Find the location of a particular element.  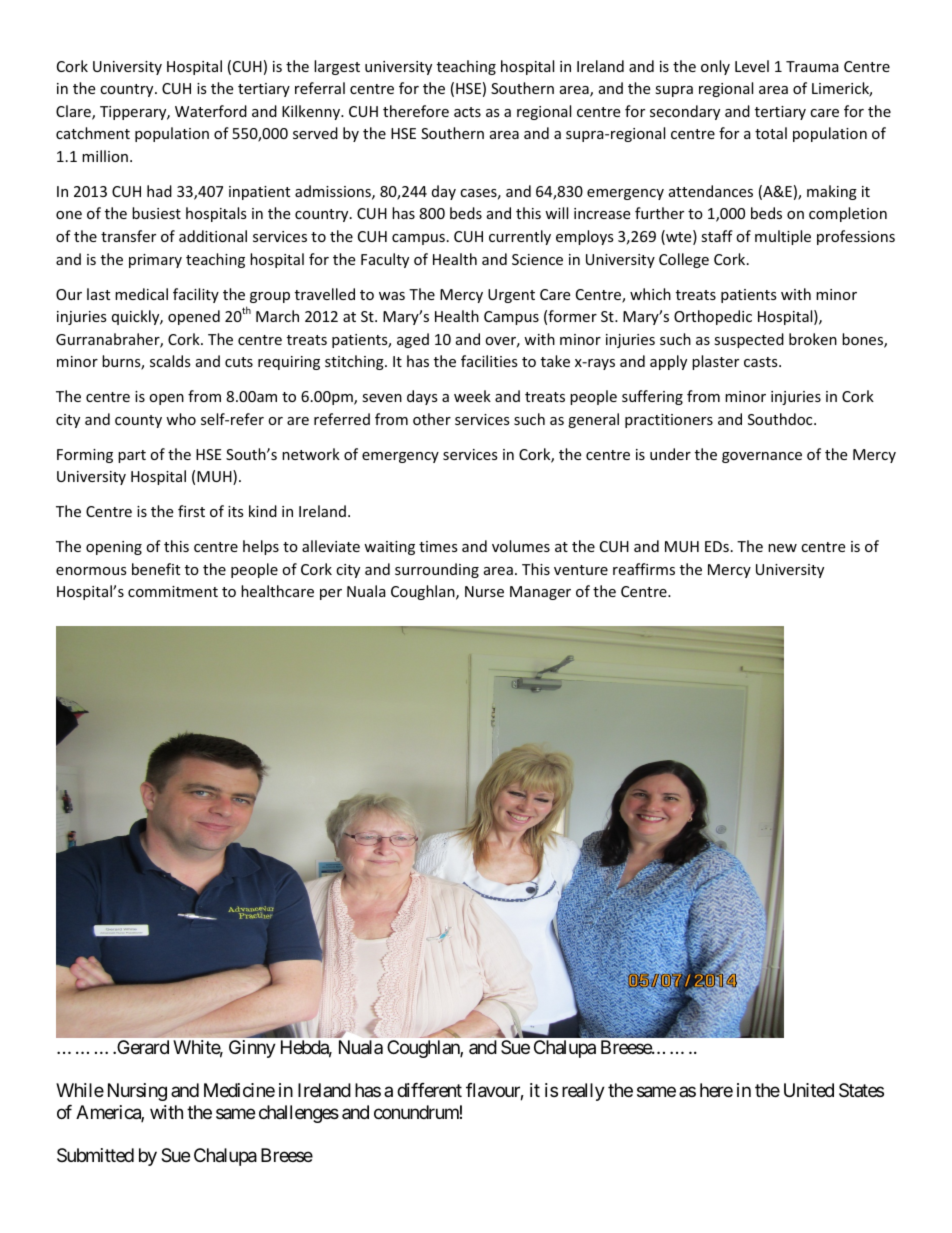

really is located at coordinates (583, 1092).
